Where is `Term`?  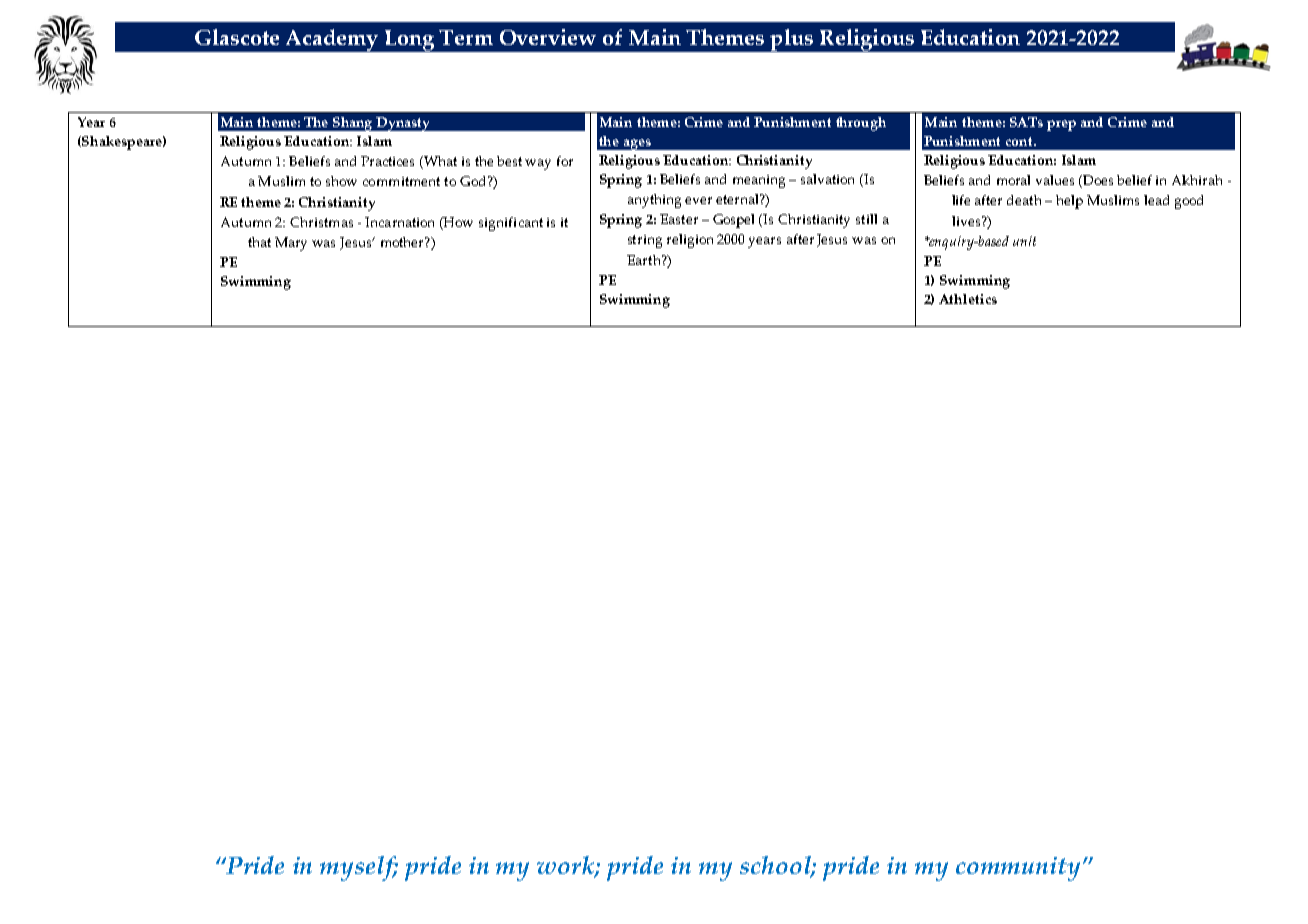
Term is located at coordinates (466, 37).
